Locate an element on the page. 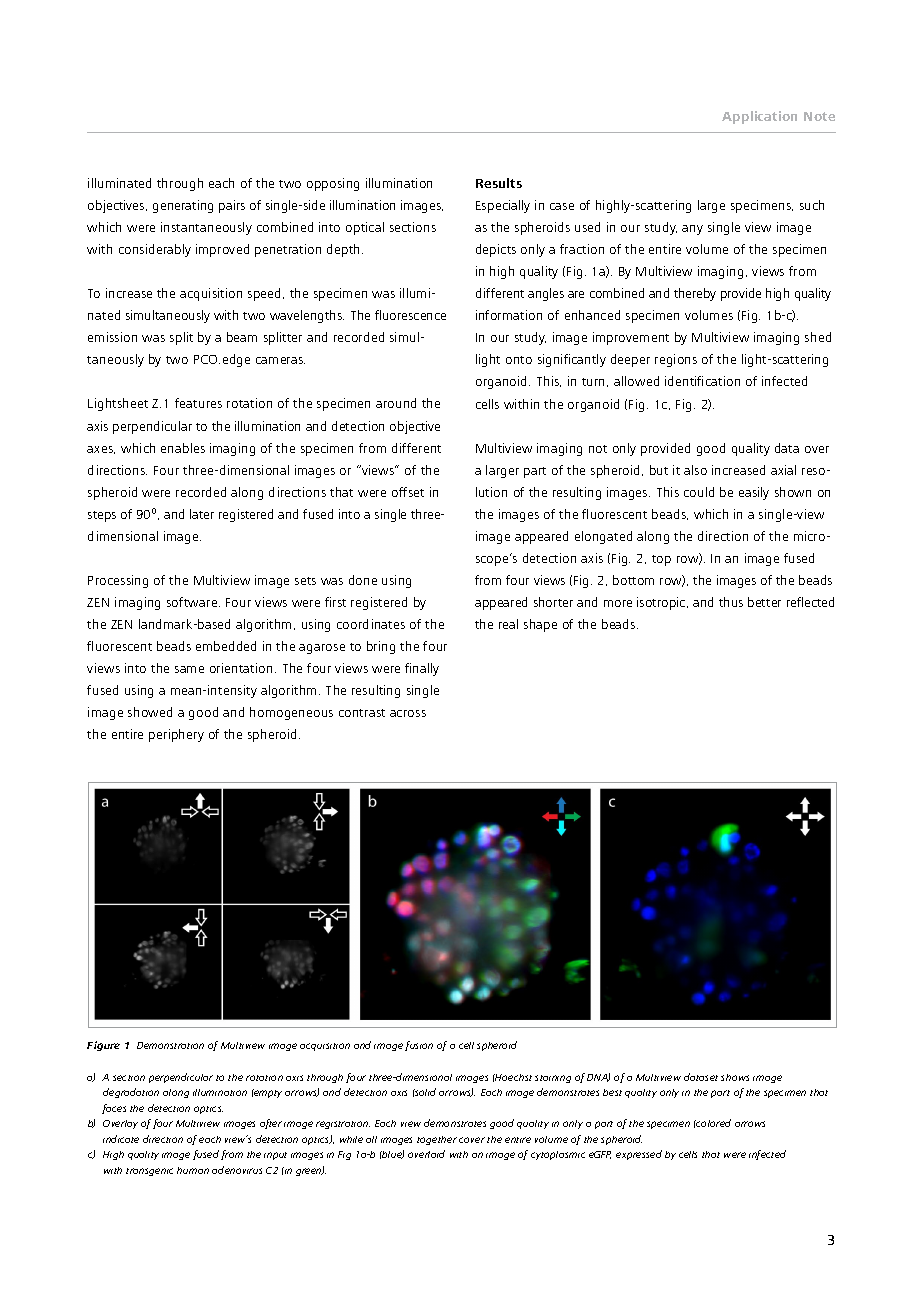 The width and height of the image is (924, 1308). Application is located at coordinates (759, 117).
